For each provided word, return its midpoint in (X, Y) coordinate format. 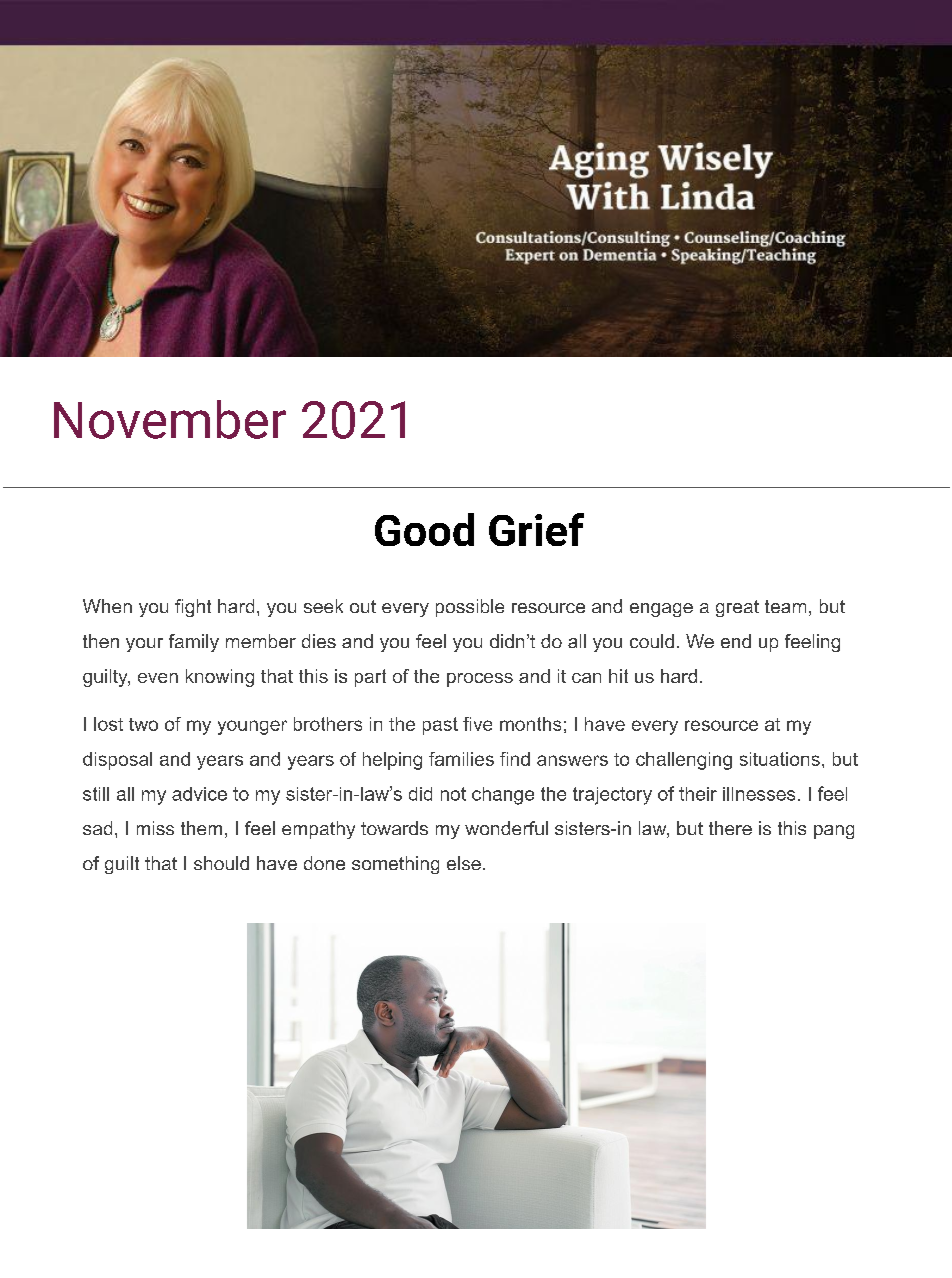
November (170, 419)
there (730, 828)
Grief (536, 529)
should (221, 863)
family (194, 643)
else (464, 863)
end (736, 641)
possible (470, 608)
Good (424, 529)
